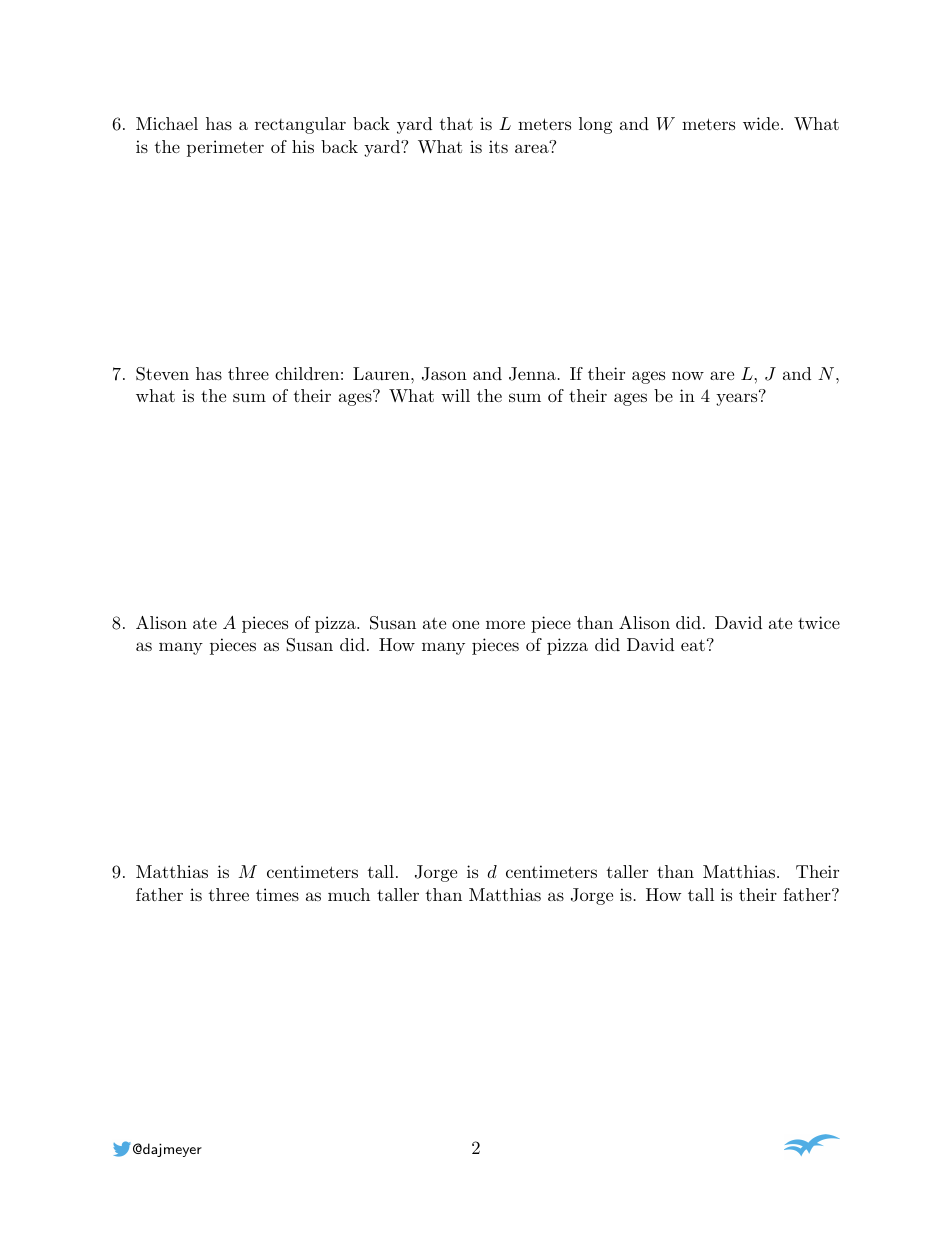  Describe the element at coordinates (382, 373) in the screenshot. I see `Lauren` at that location.
